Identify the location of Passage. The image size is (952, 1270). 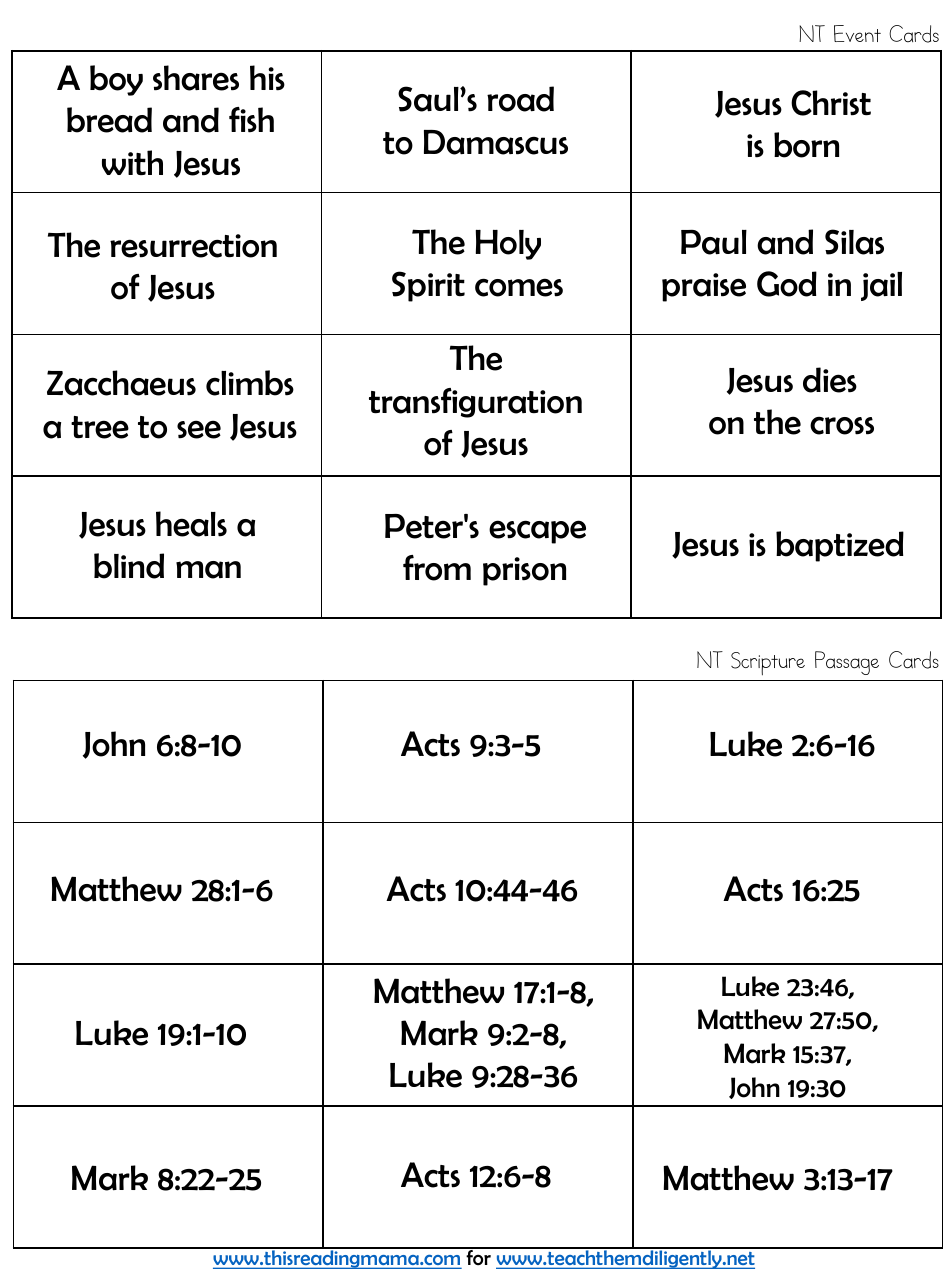
(847, 663).
